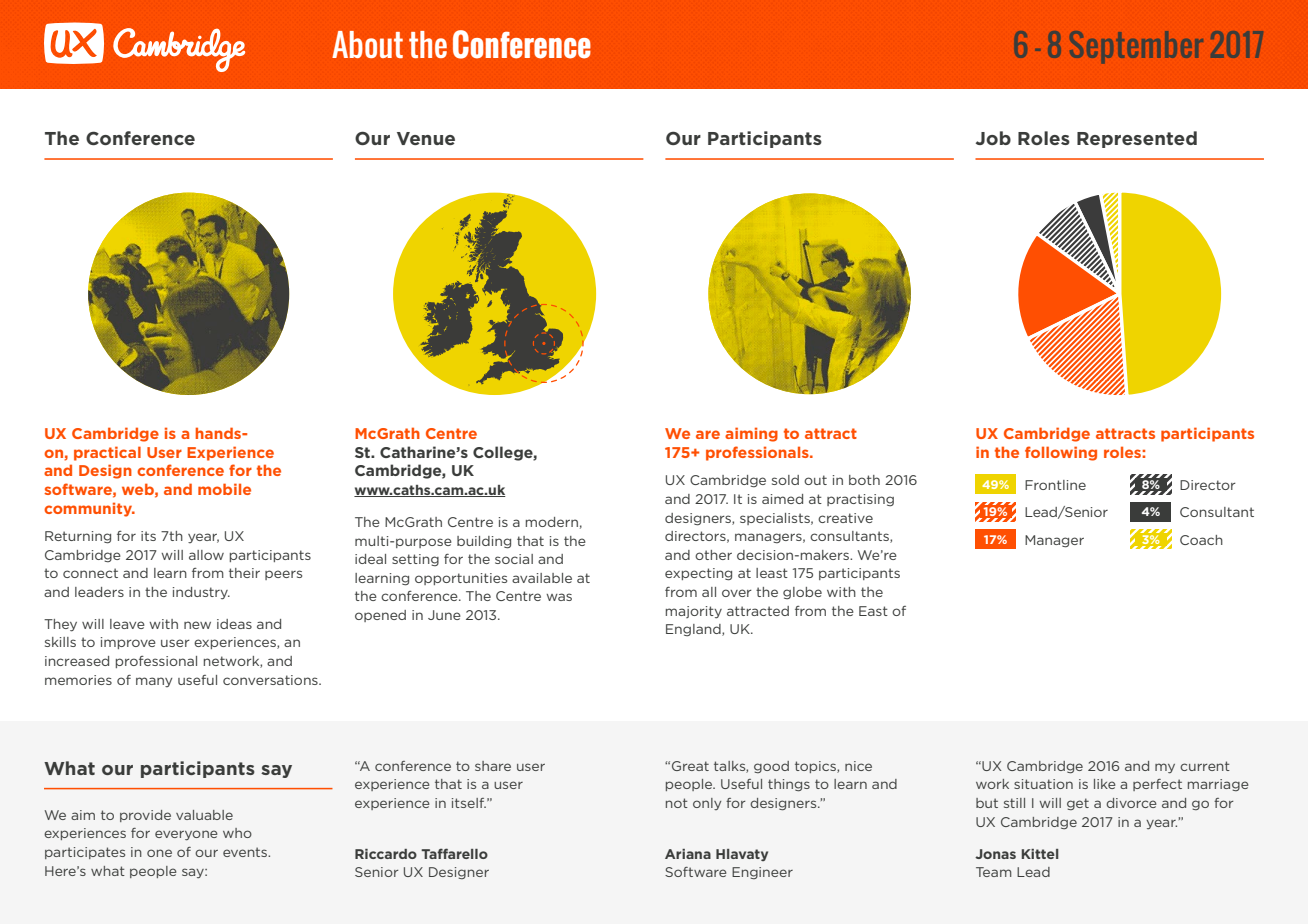  What do you see at coordinates (698, 574) in the screenshot?
I see `expecting` at bounding box center [698, 574].
